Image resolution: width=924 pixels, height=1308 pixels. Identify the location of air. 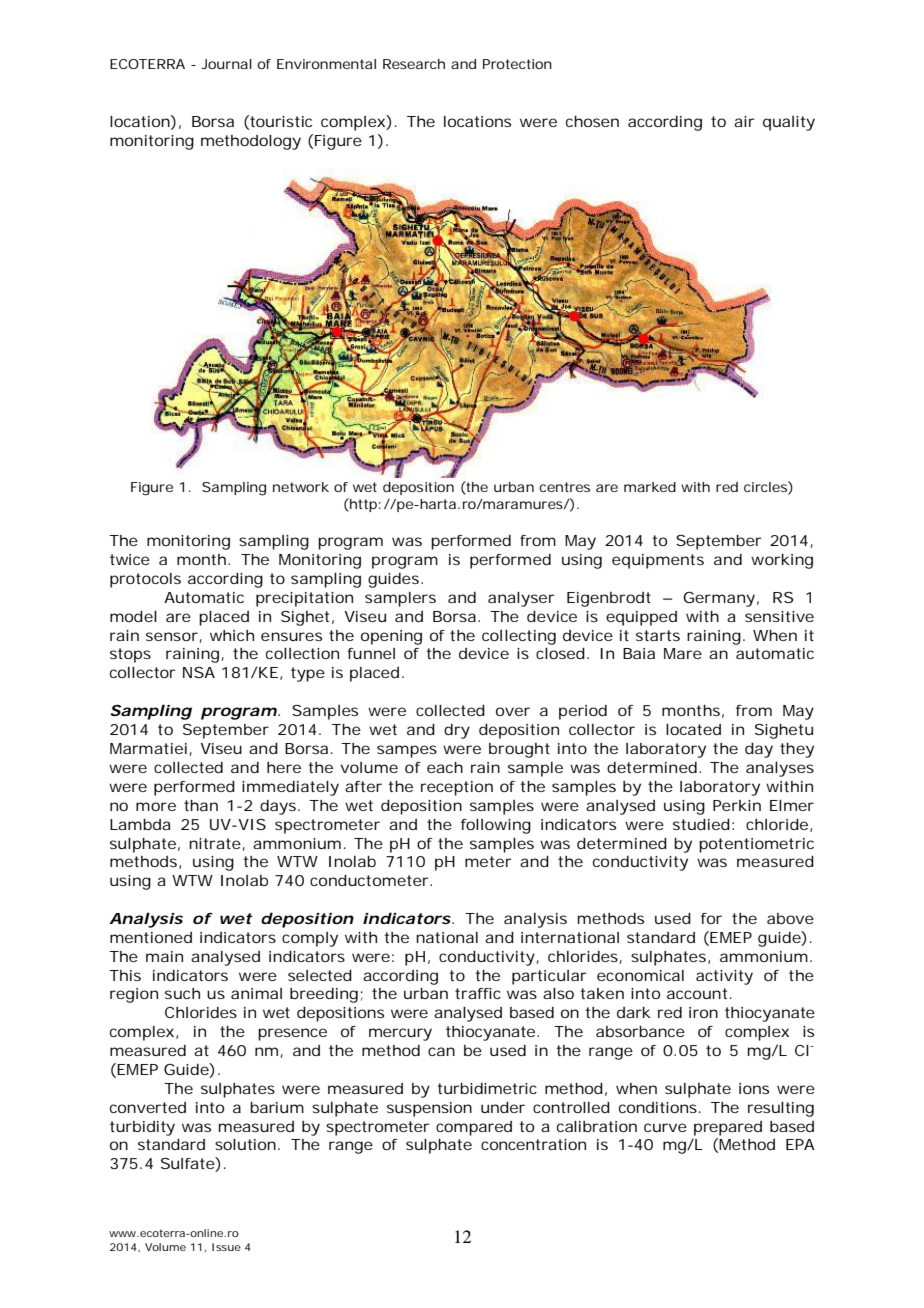
(744, 121).
